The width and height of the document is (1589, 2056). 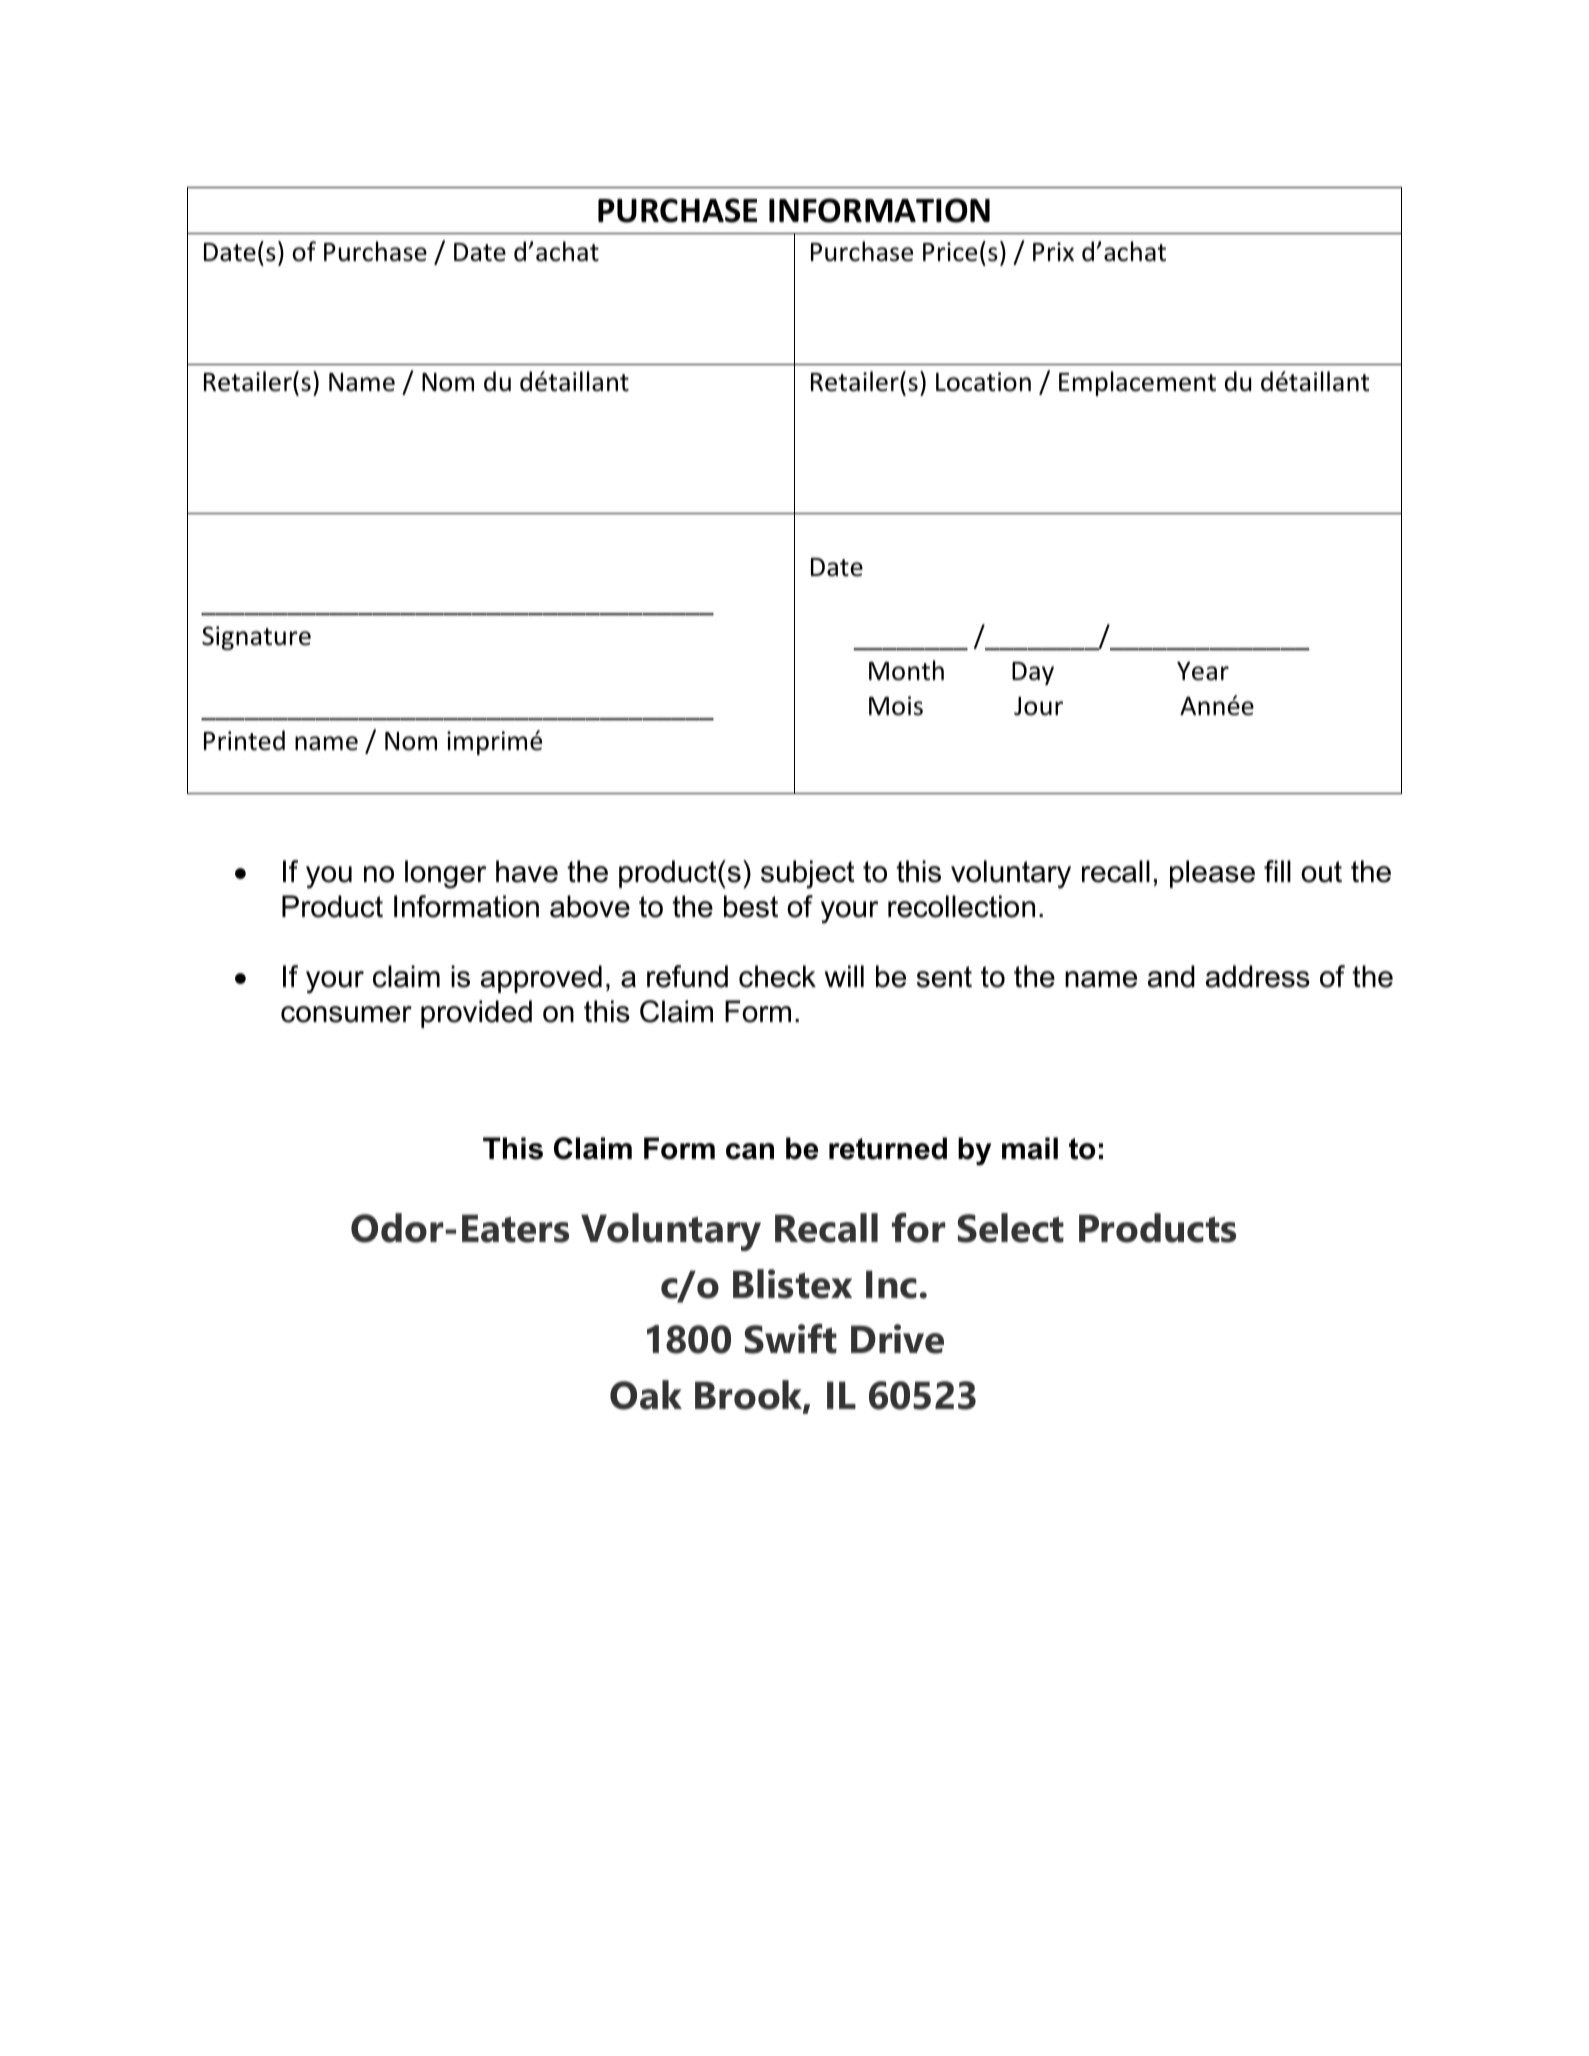 I want to click on Swift, so click(x=791, y=1338).
